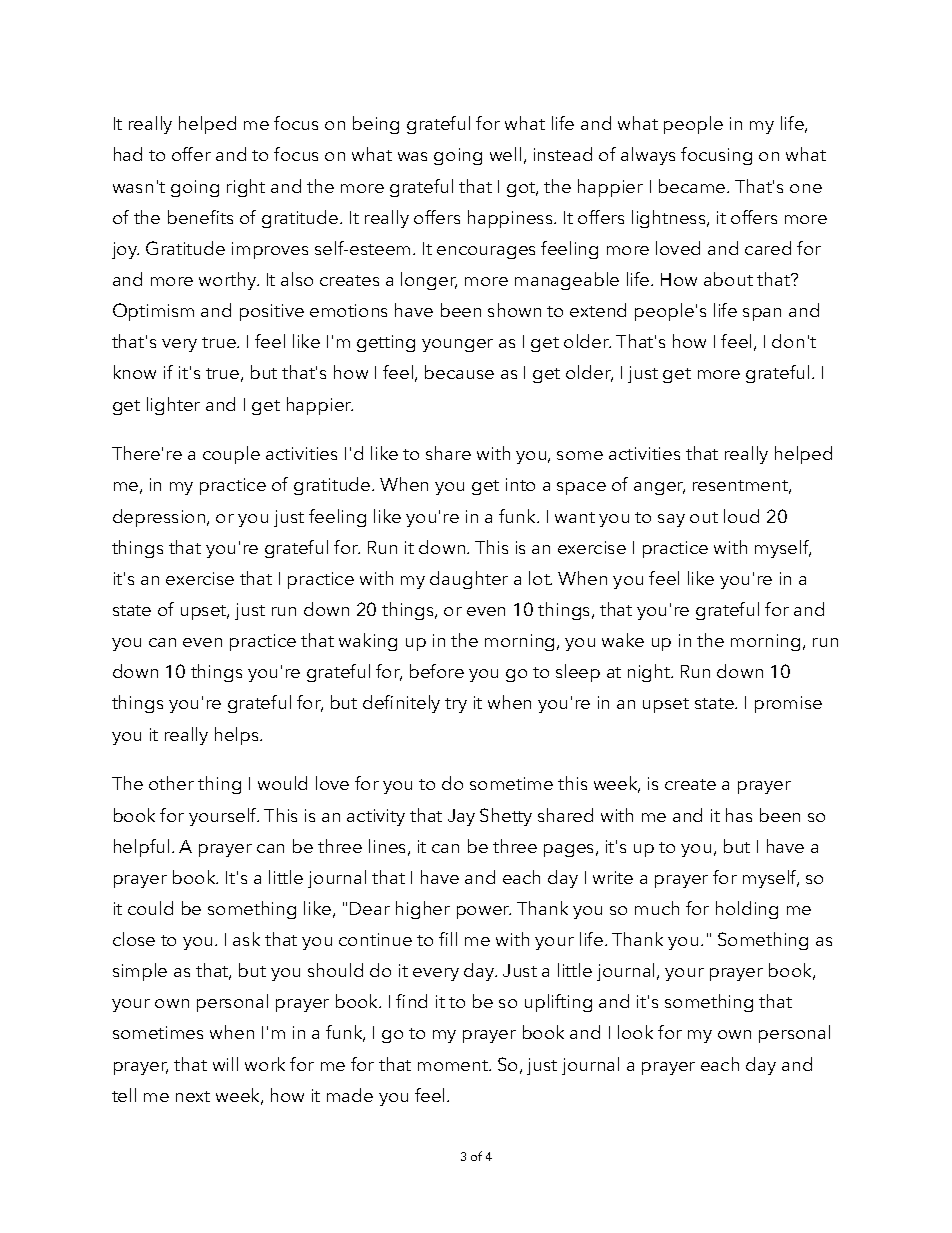 The height and width of the page is (1233, 952). I want to click on has, so click(739, 815).
